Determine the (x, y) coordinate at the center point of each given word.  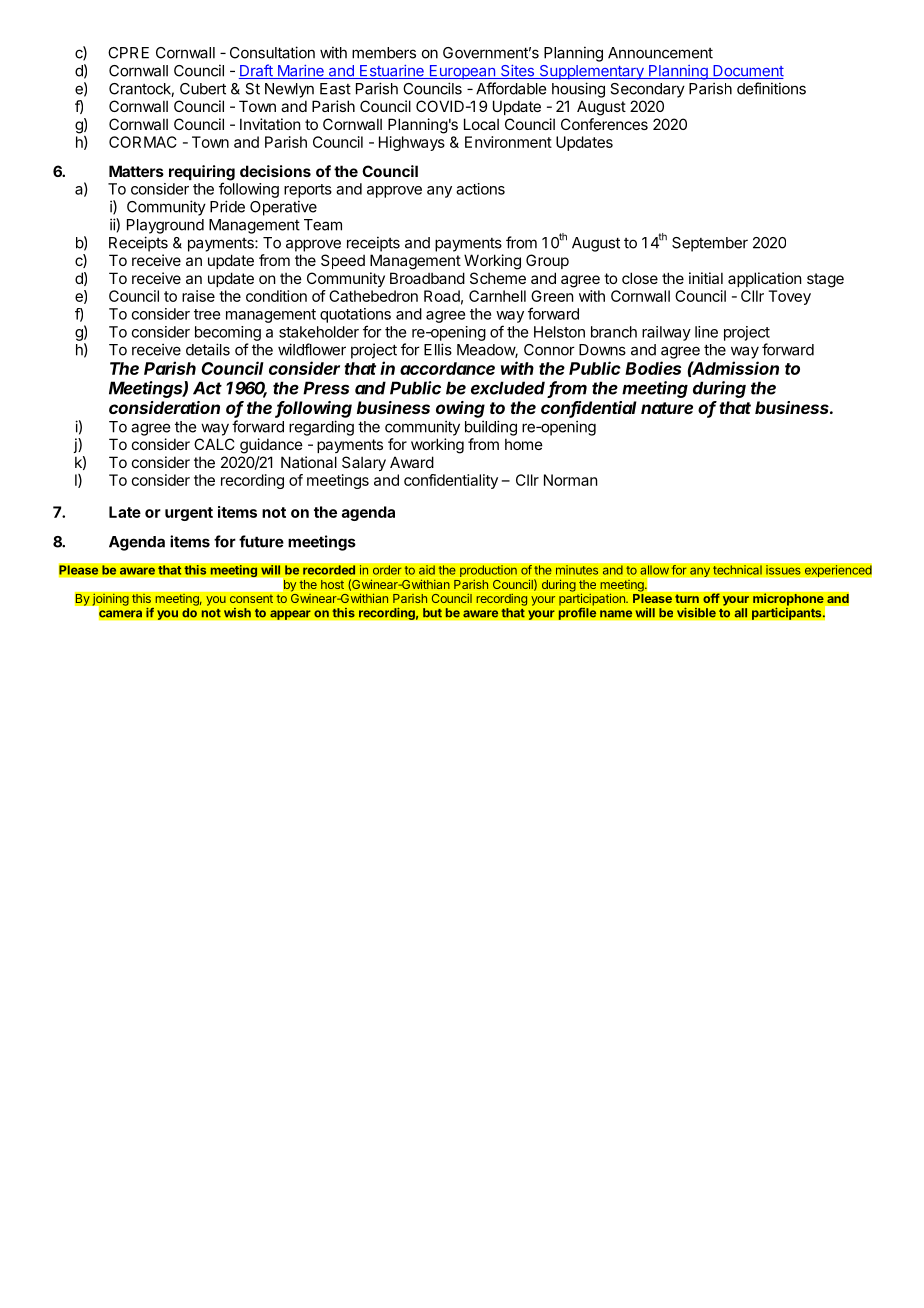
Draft (257, 71)
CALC (214, 444)
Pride (227, 206)
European (462, 72)
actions (480, 189)
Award (412, 462)
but (432, 613)
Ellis (438, 349)
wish (237, 612)
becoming (228, 333)
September (710, 244)
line (706, 332)
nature (667, 408)
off (711, 598)
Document (747, 72)
